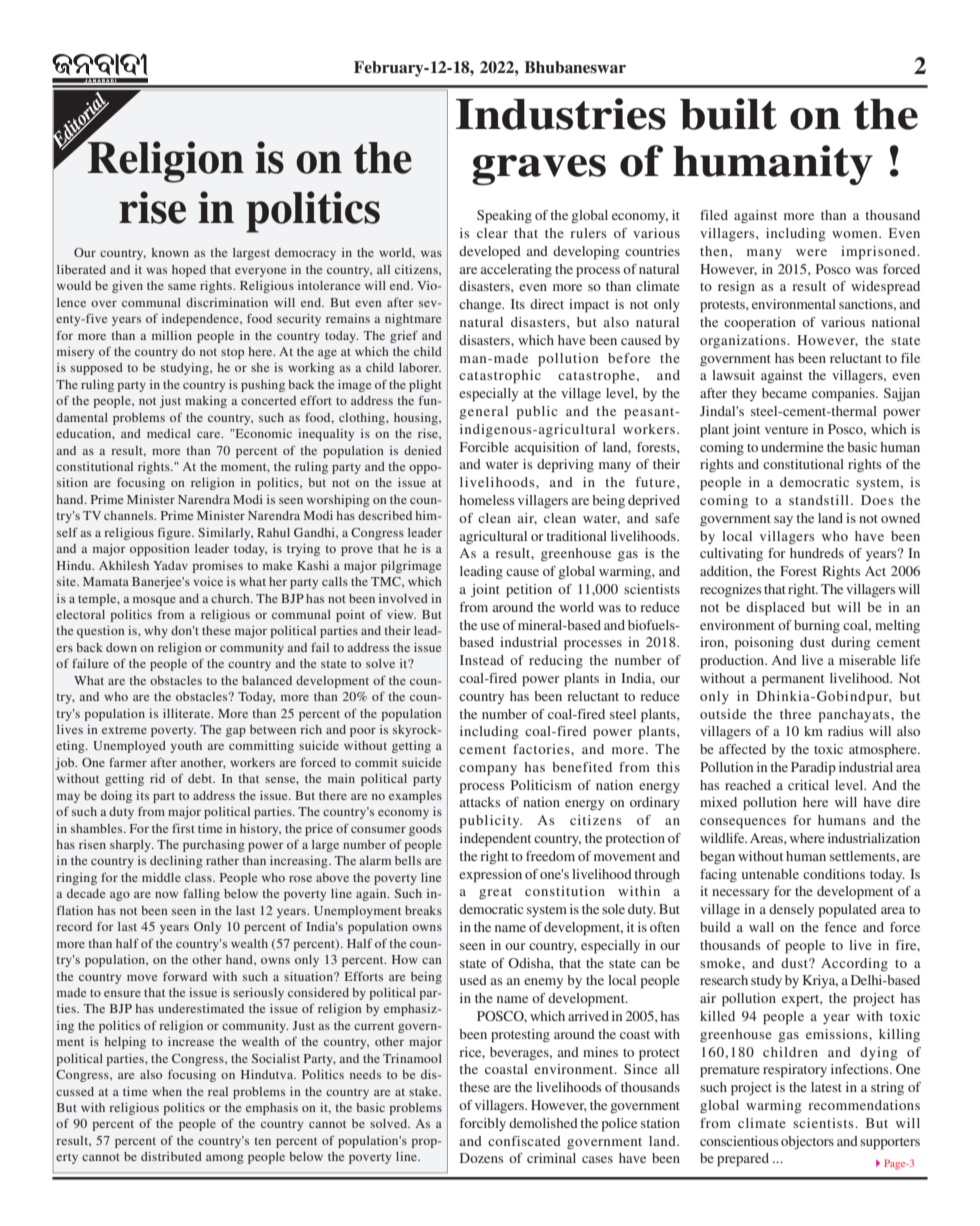 Image resolution: width=980 pixels, height=1226 pixels. What do you see at coordinates (490, 876) in the document?
I see `expression` at bounding box center [490, 876].
